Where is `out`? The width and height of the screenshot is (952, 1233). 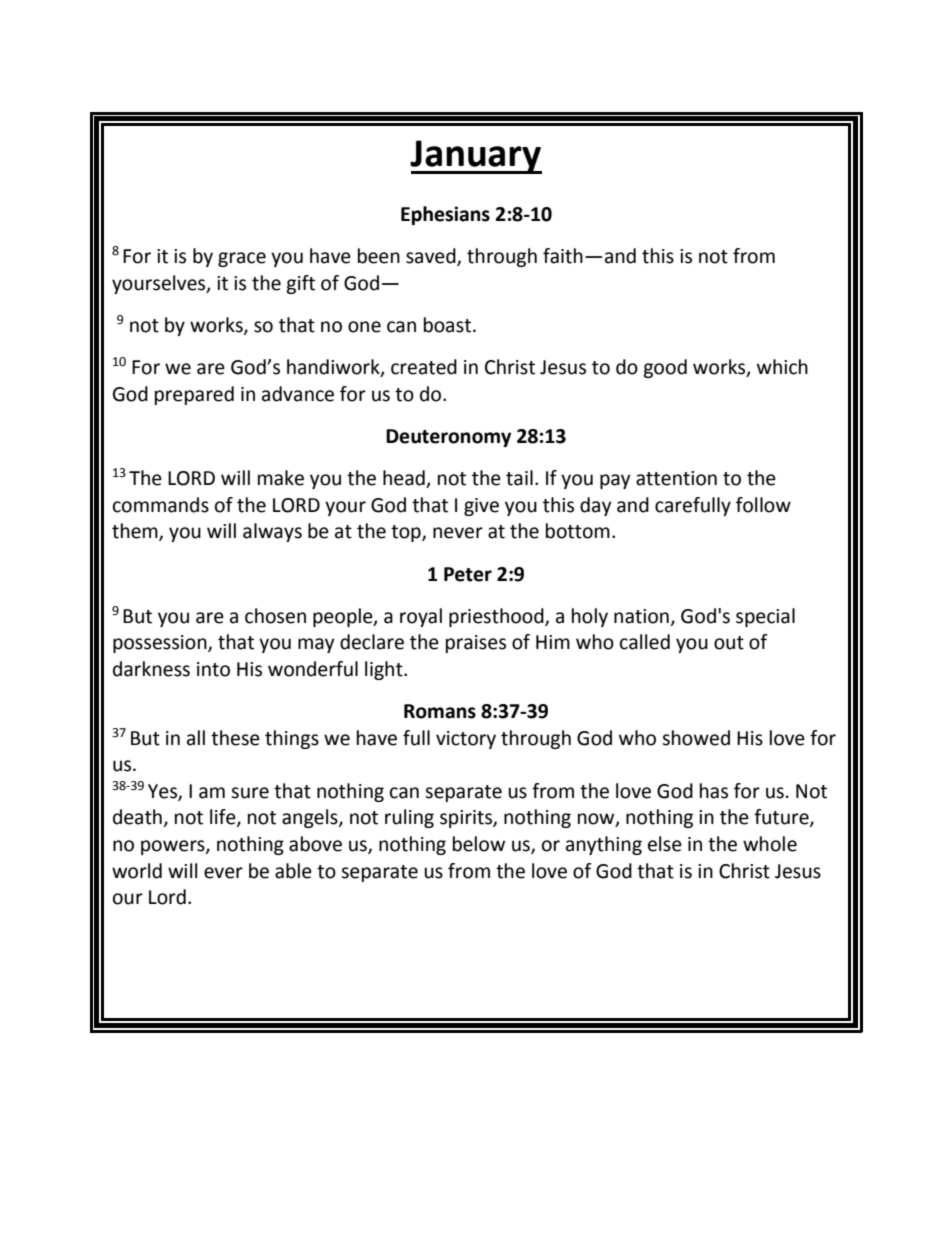
out is located at coordinates (729, 643).
